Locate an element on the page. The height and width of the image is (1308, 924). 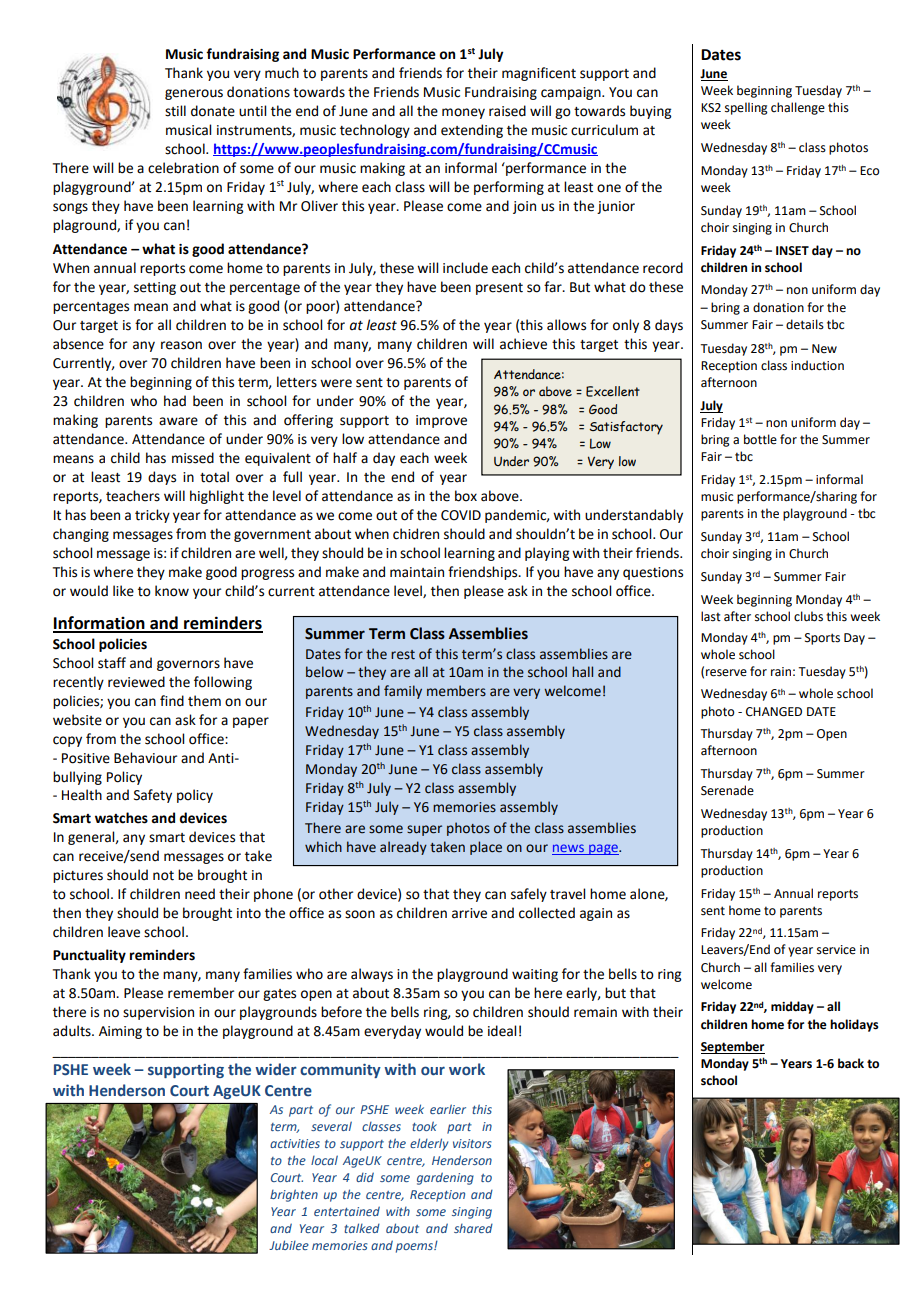
members is located at coordinates (456, 691).
